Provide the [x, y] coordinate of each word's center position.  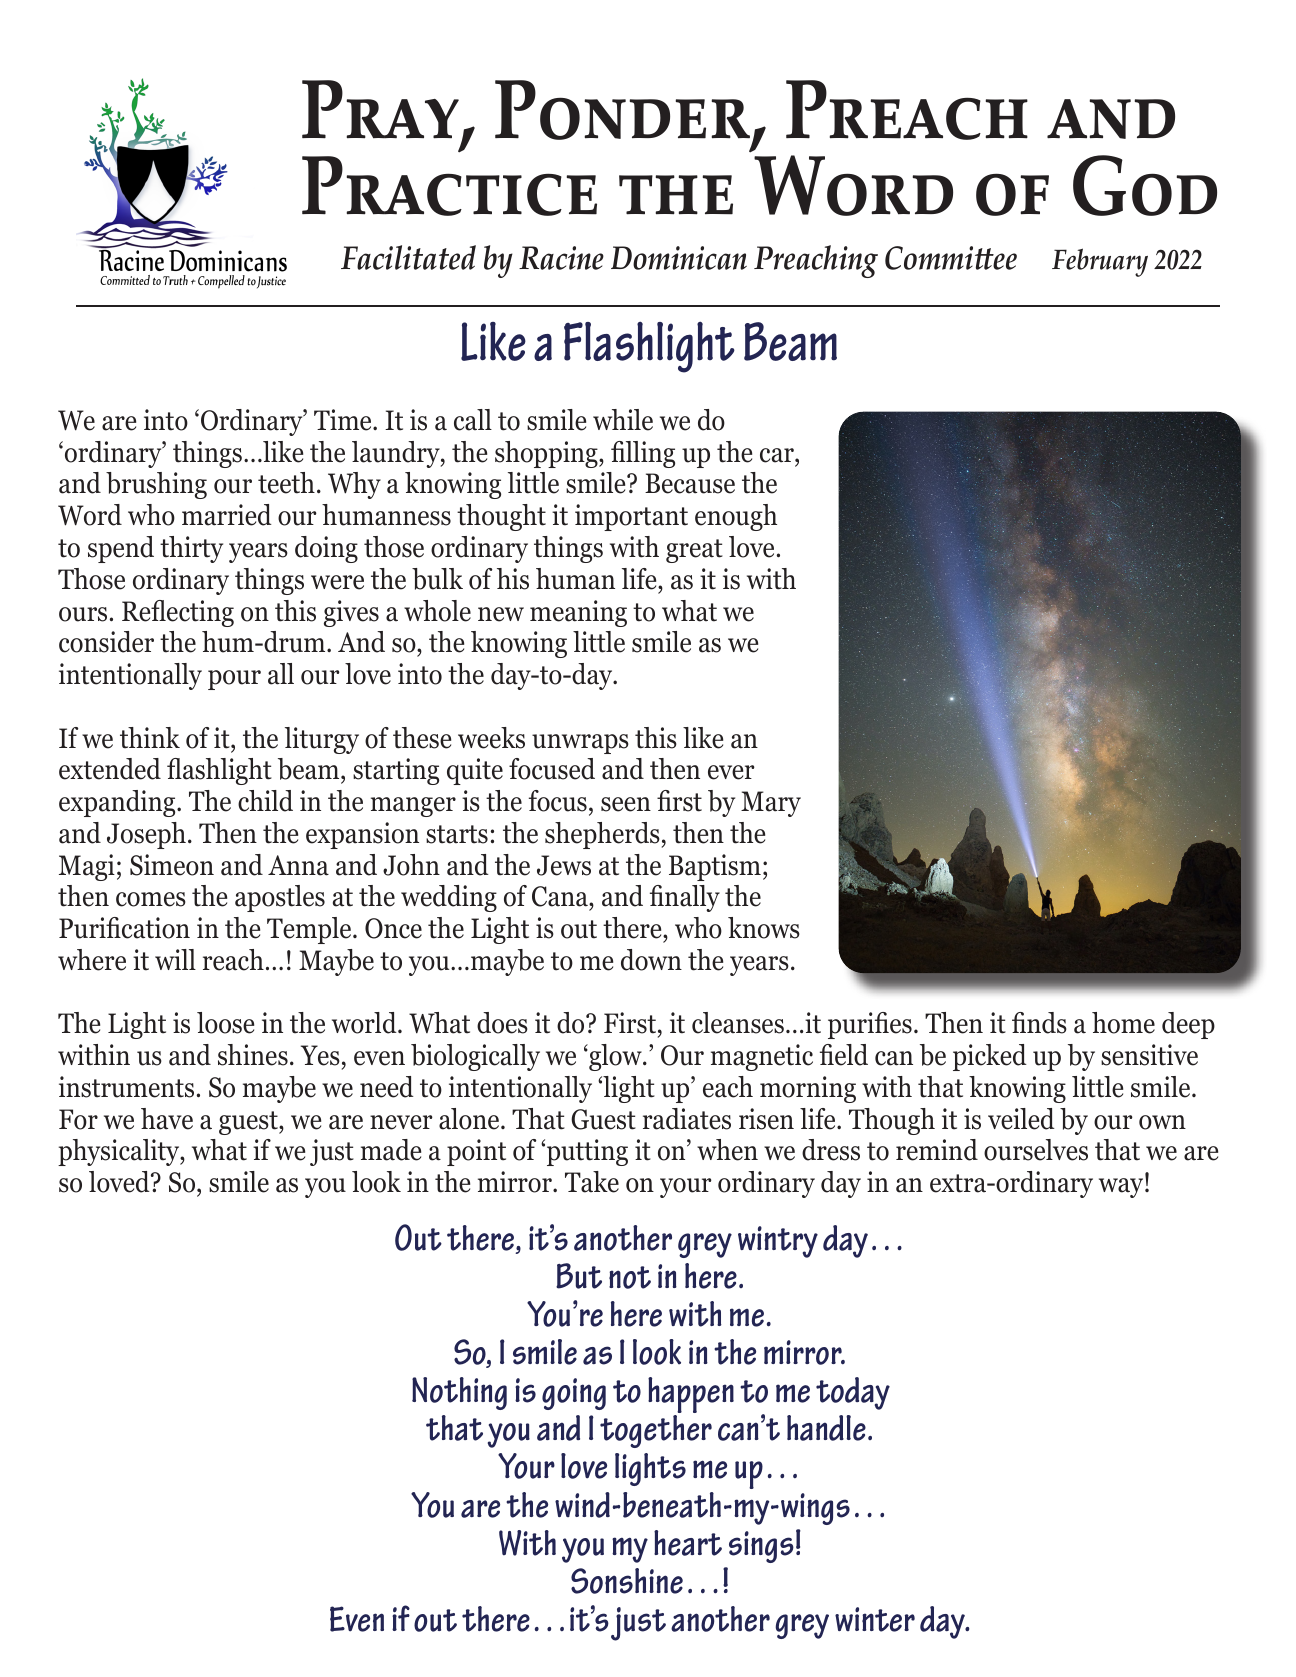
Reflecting [178, 613]
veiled [1021, 1119]
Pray [380, 109]
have [167, 1119]
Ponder [622, 110]
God [1145, 185]
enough [736, 517]
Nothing [459, 1393]
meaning [578, 613]
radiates [687, 1119]
